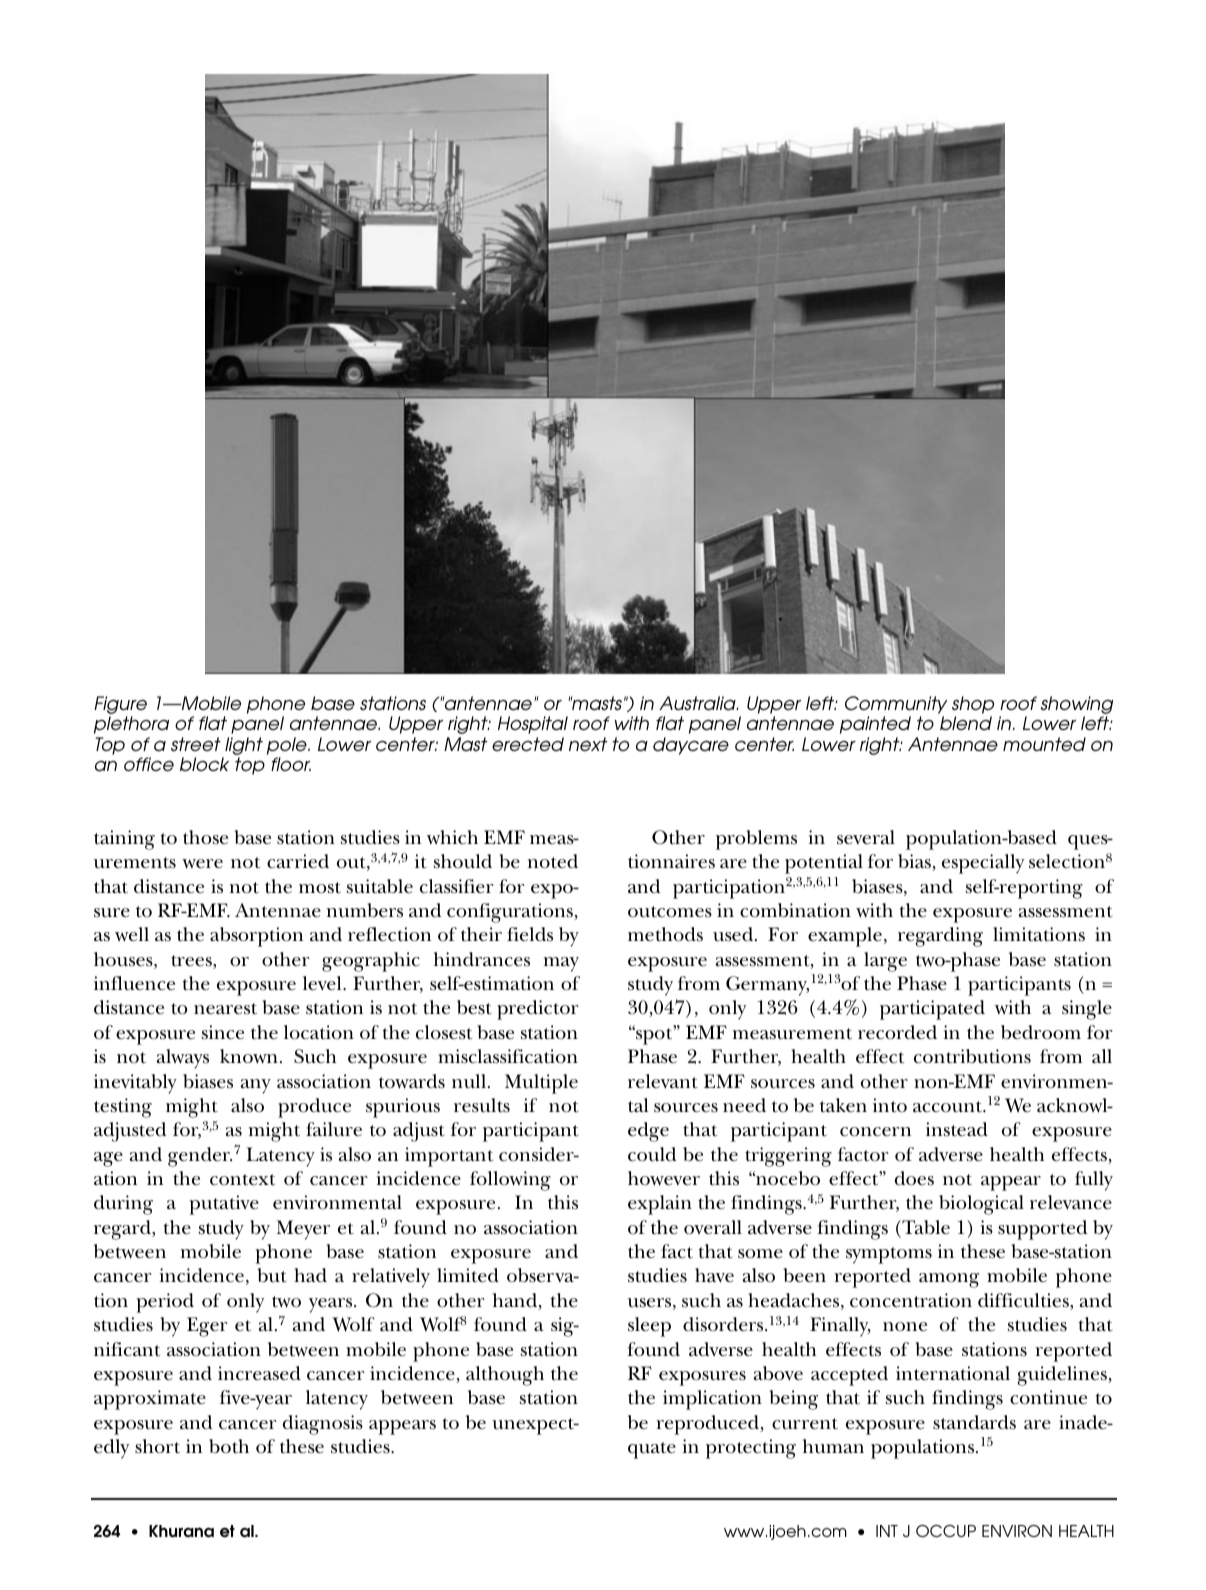 The image size is (1206, 1590). What do you see at coordinates (229, 1446) in the image?
I see `both` at bounding box center [229, 1446].
